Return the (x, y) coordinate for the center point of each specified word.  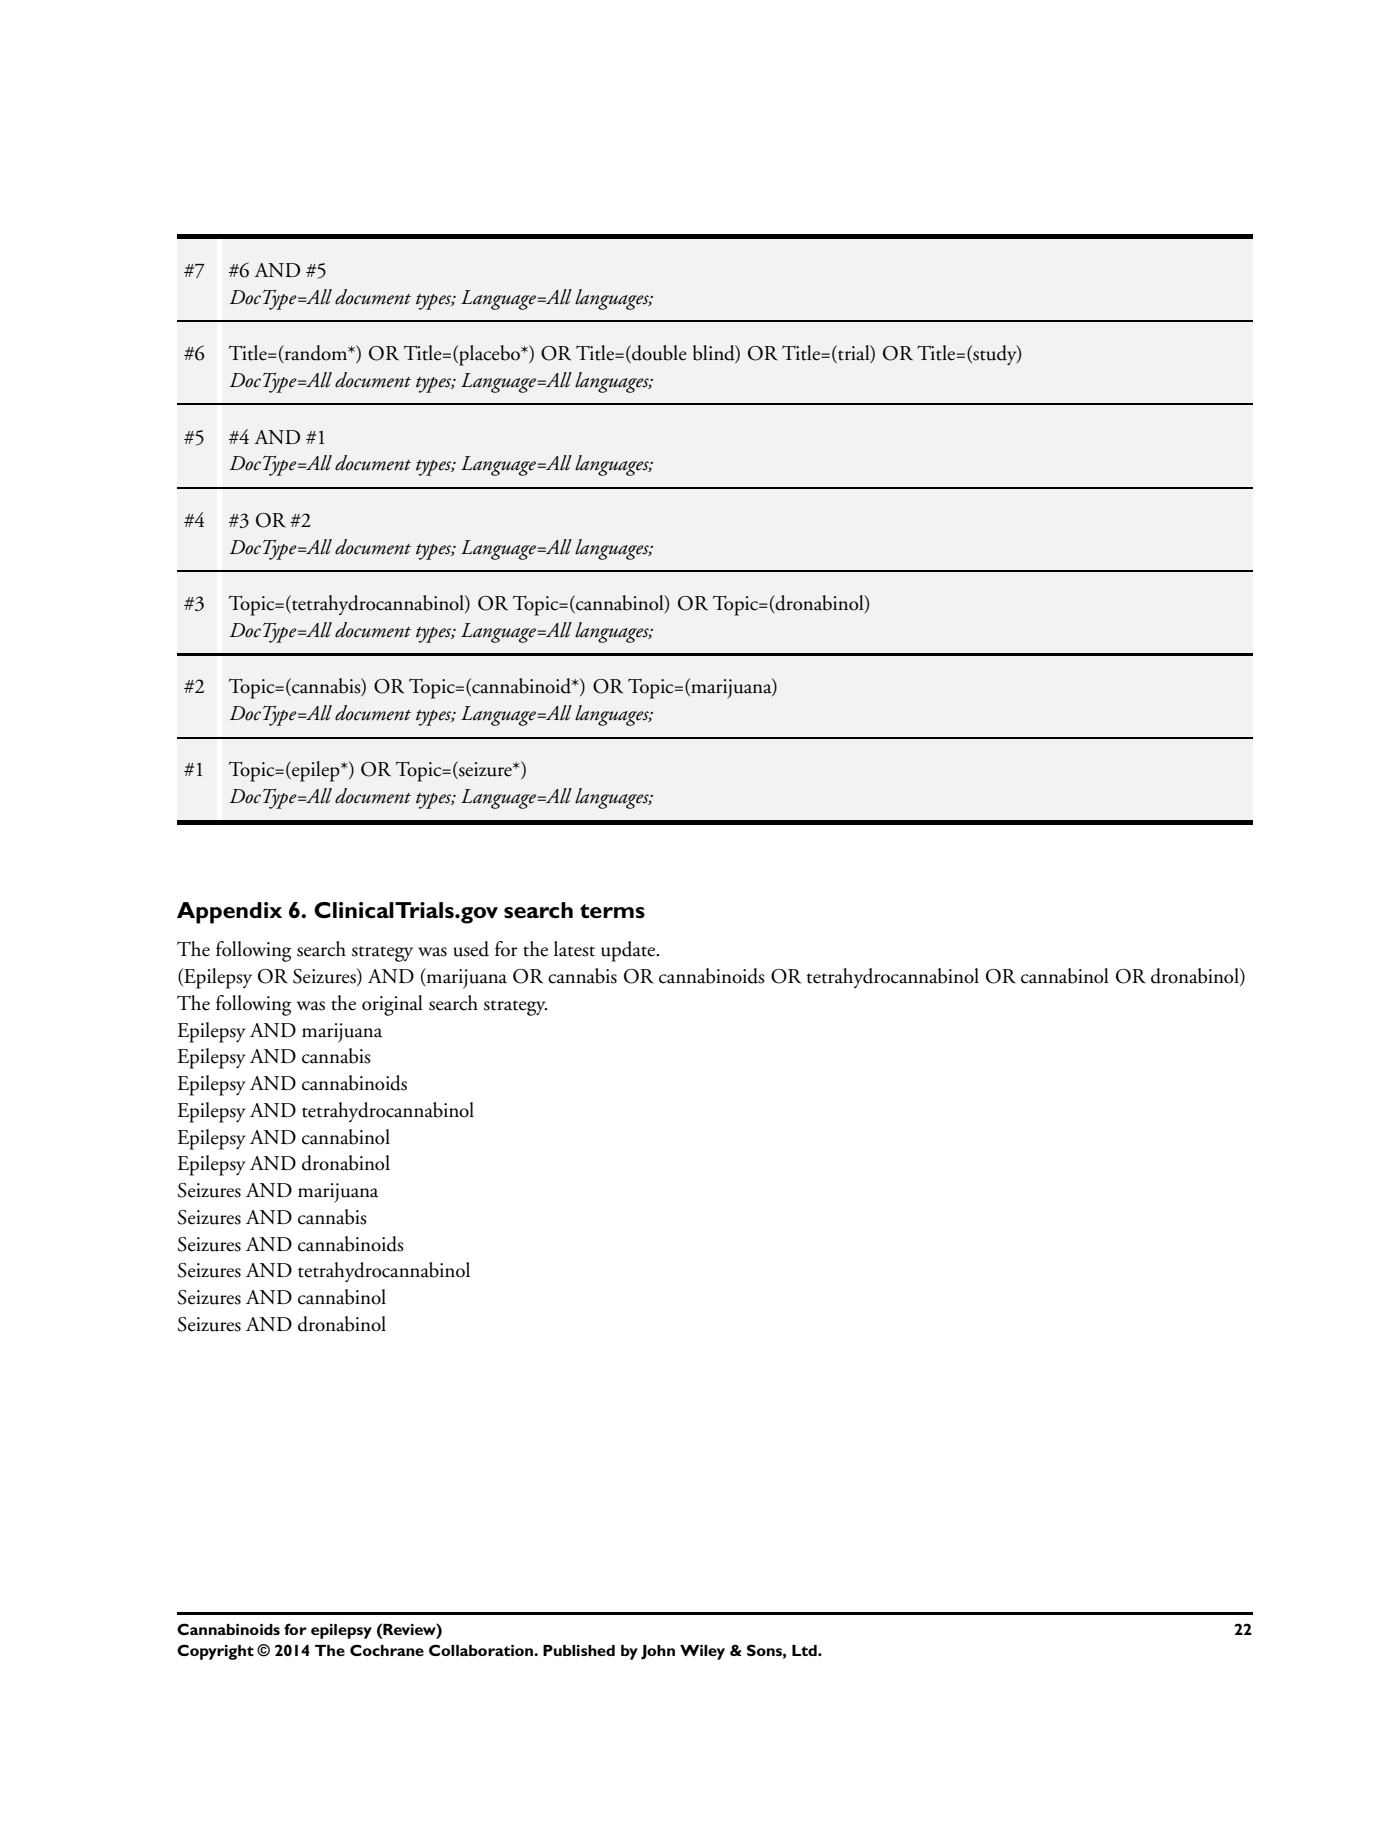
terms (612, 911)
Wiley (702, 1652)
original (392, 1005)
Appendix (229, 913)
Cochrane (387, 1650)
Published (579, 1650)
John (658, 1652)
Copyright (215, 1652)
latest (574, 949)
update (629, 951)
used (471, 949)
